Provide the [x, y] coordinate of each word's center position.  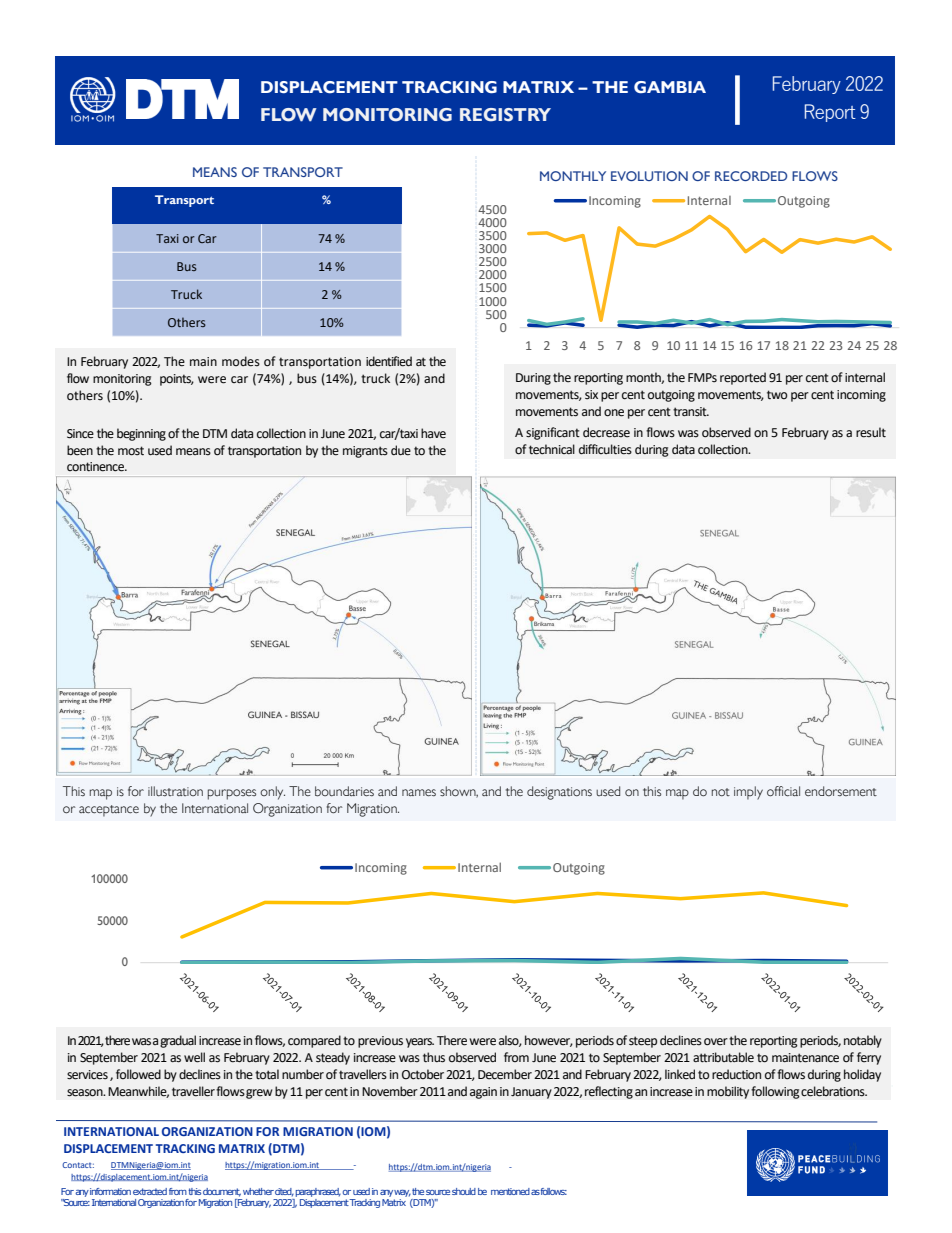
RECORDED [751, 176]
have [433, 433]
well [194, 1057]
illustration [175, 791]
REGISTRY [505, 115]
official [783, 791]
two [777, 395]
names [419, 792]
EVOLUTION [649, 176]
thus [434, 1057]
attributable [723, 1057]
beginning [141, 434]
